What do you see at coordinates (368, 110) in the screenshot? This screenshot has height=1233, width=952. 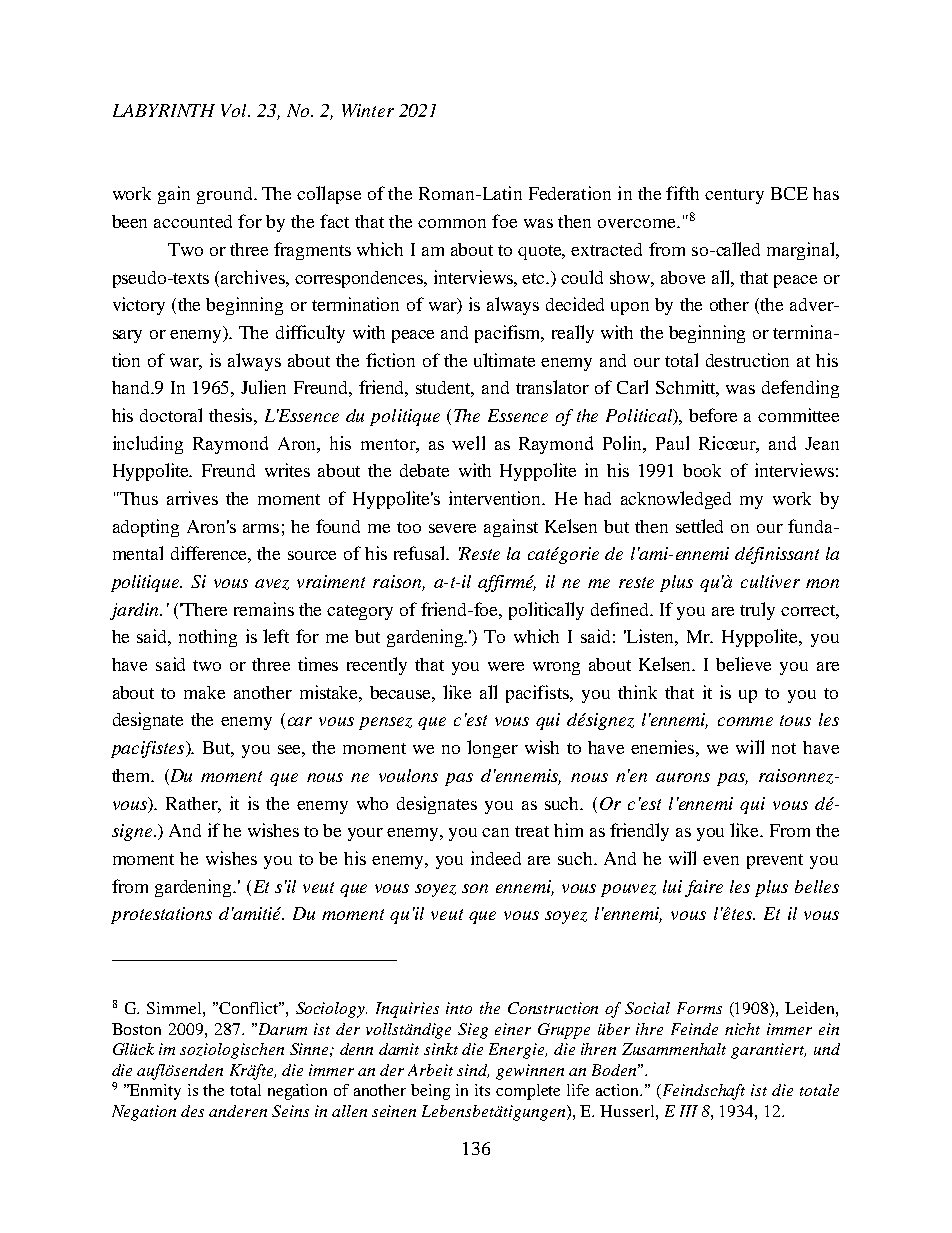 I see `Winter` at bounding box center [368, 110].
